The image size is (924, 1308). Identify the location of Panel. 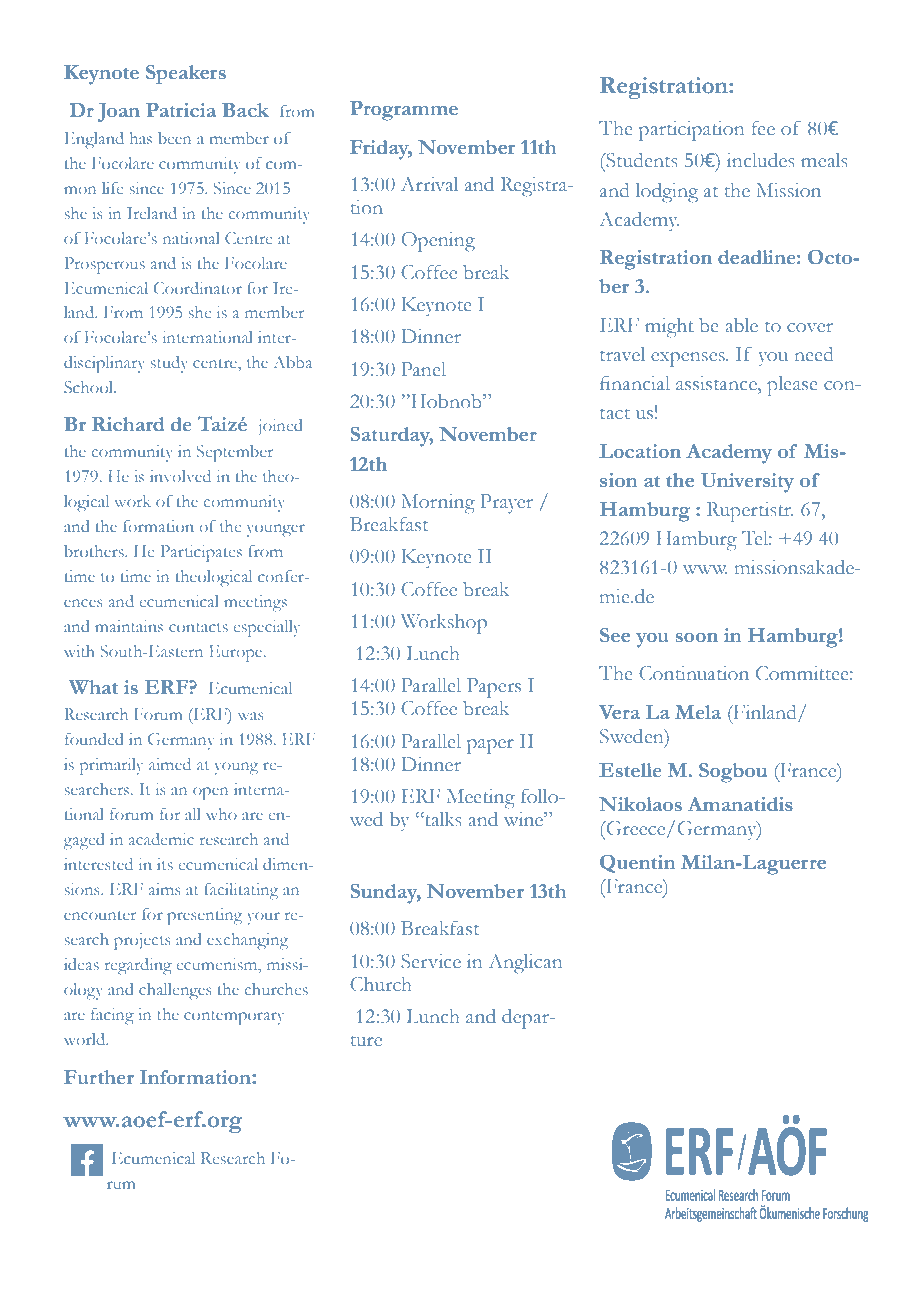
(423, 369).
